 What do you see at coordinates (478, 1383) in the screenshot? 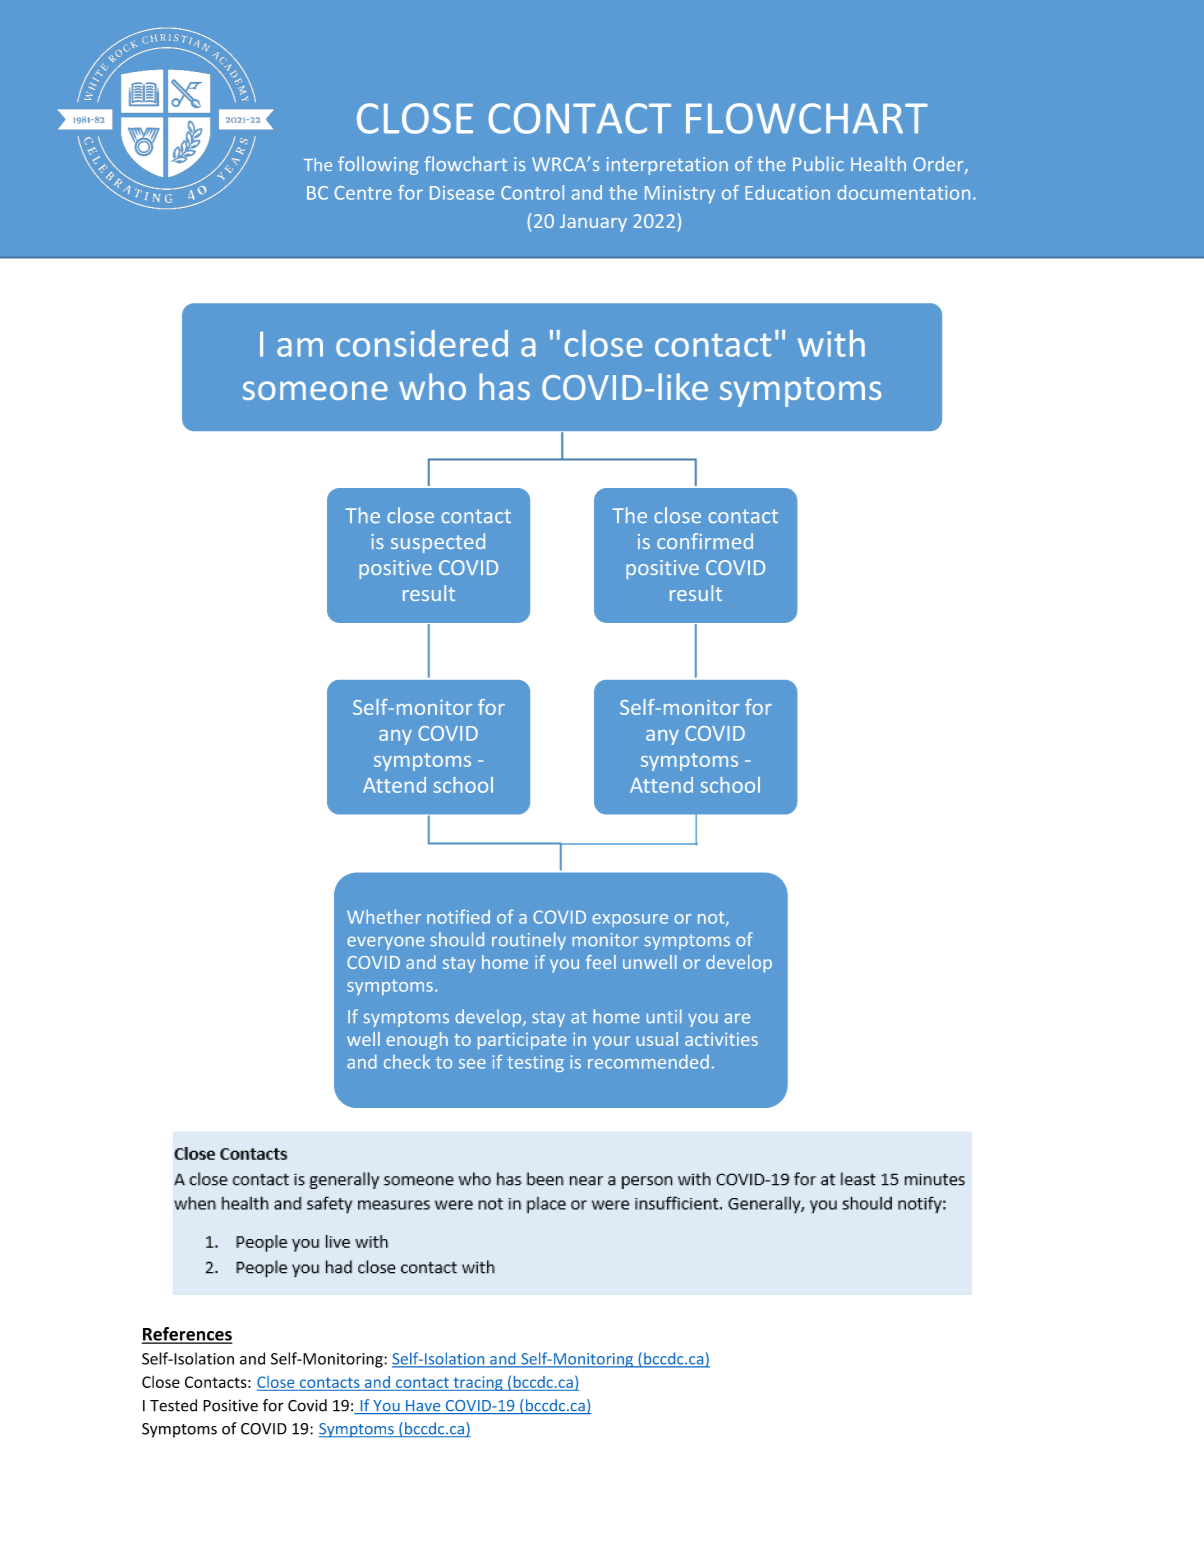
I see `tracing` at bounding box center [478, 1383].
